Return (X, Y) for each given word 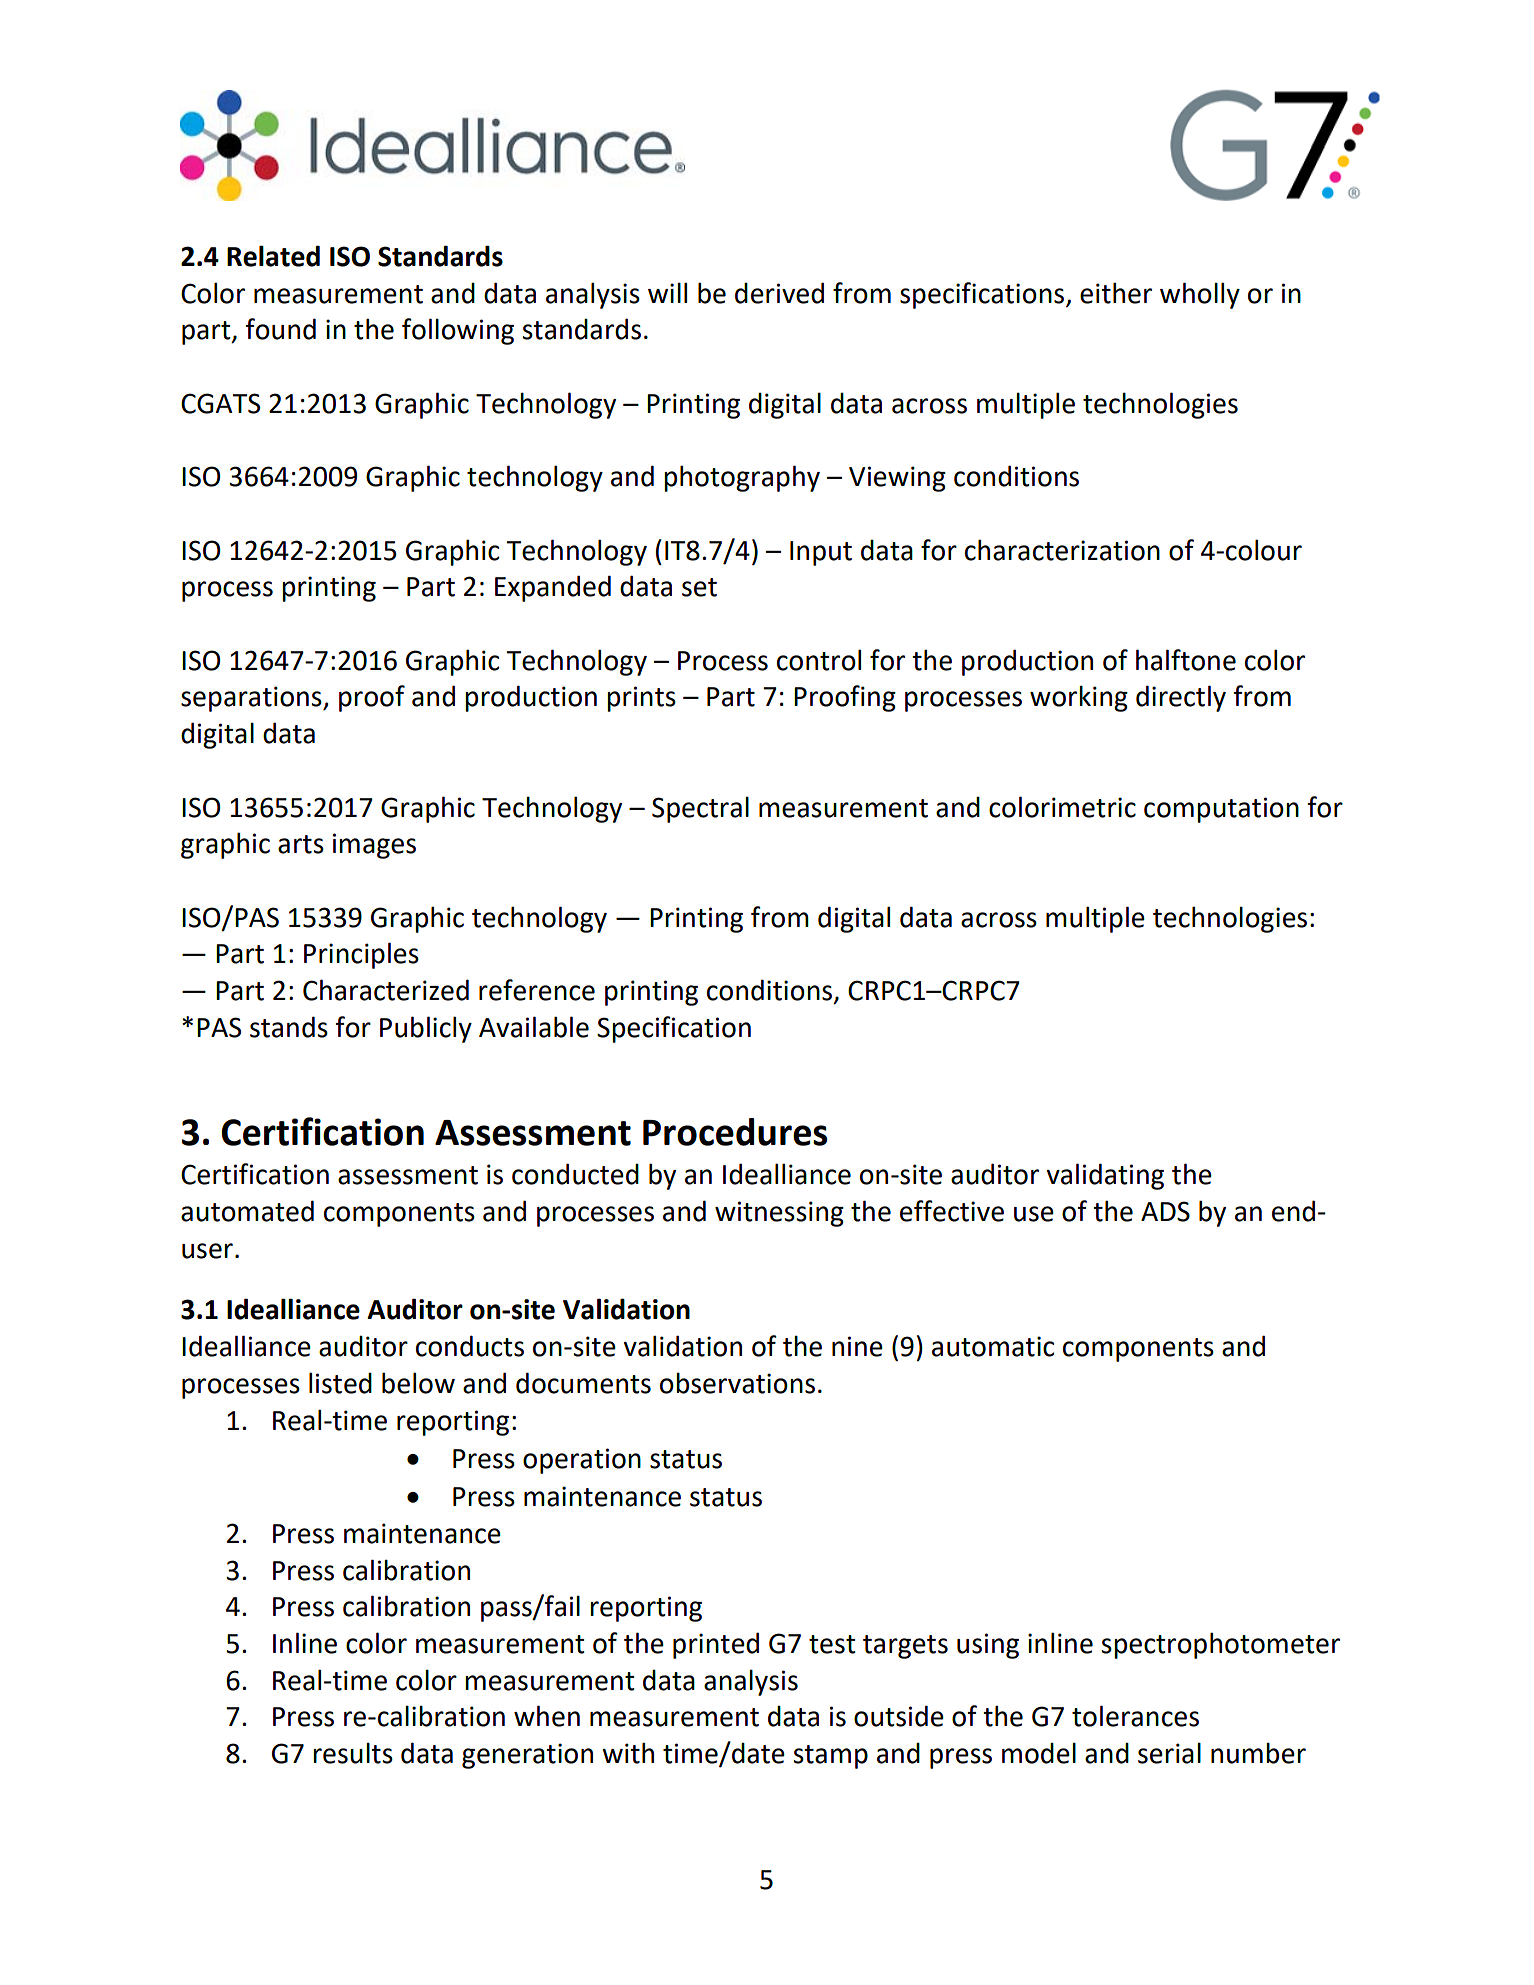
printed (716, 1645)
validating (1105, 1176)
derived (779, 293)
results (353, 1753)
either (1116, 293)
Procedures (735, 1132)
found (280, 329)
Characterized (386, 990)
